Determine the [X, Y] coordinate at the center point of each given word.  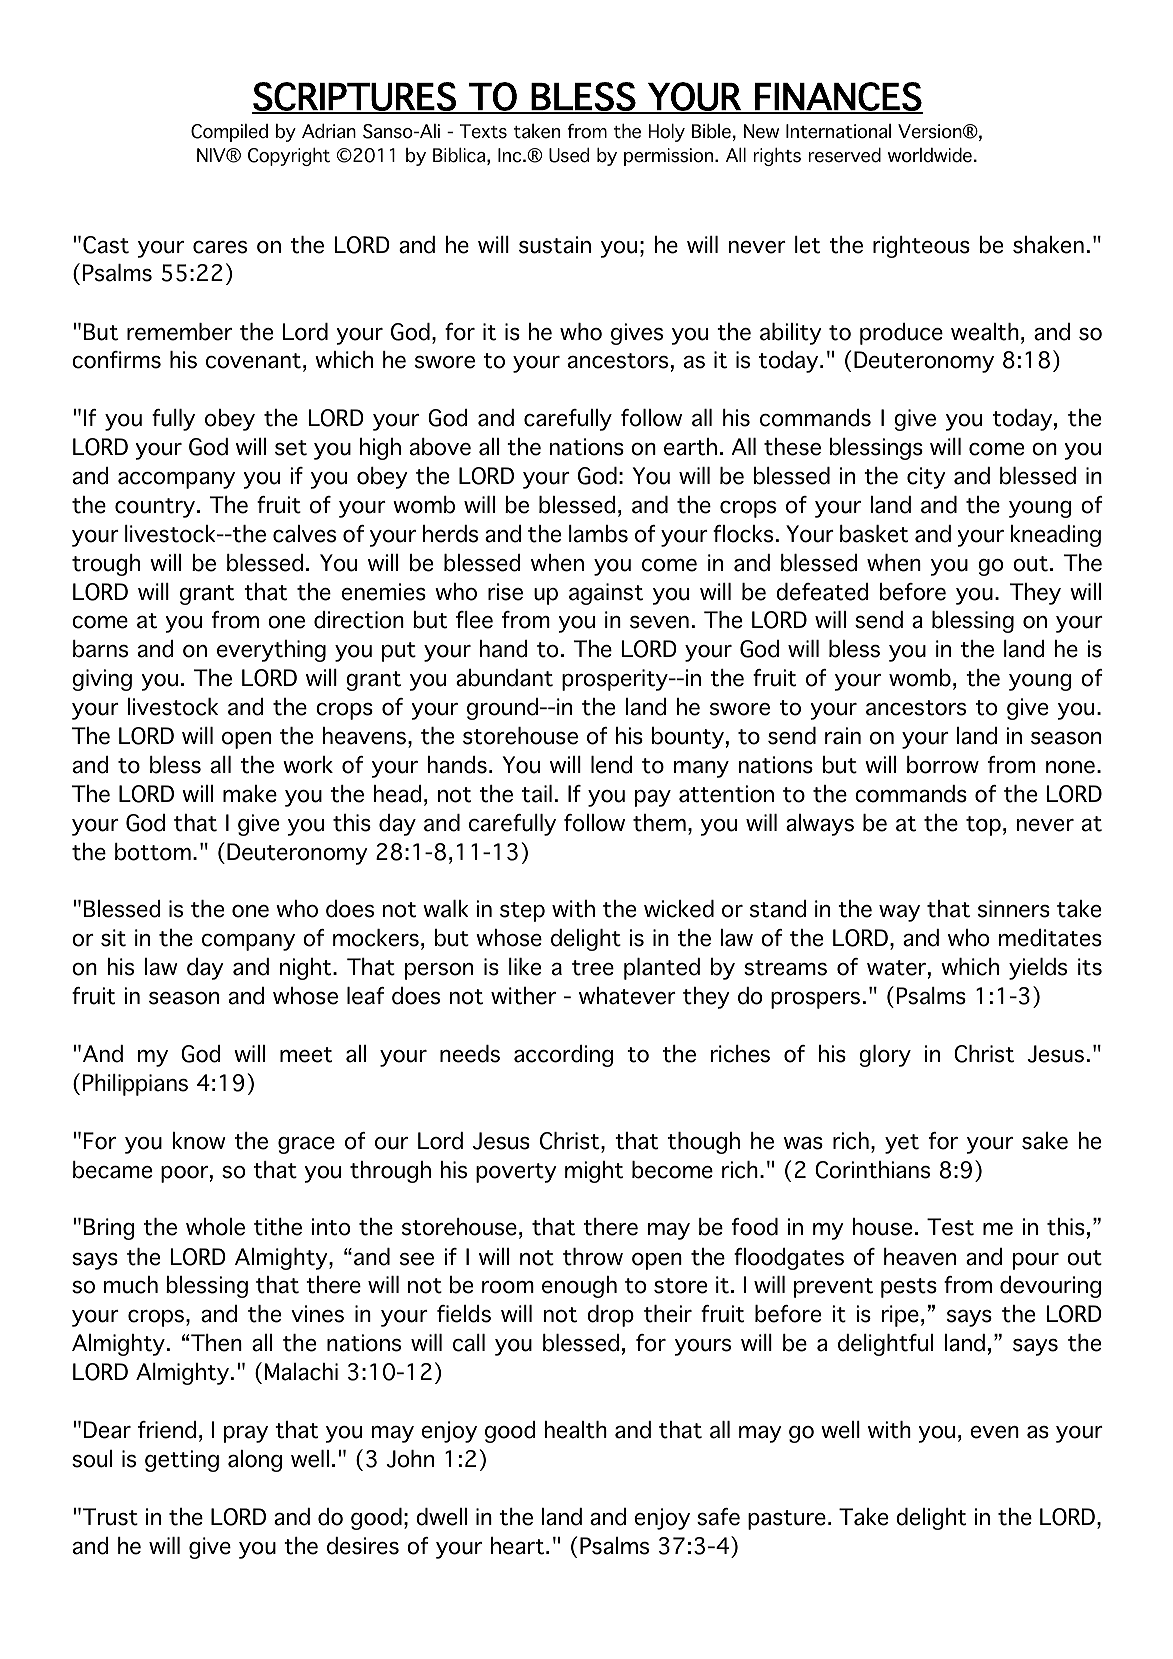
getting [182, 1461]
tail [537, 794]
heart [517, 1546]
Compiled [229, 133]
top [983, 826]
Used [569, 155]
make [250, 794]
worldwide [930, 155]
